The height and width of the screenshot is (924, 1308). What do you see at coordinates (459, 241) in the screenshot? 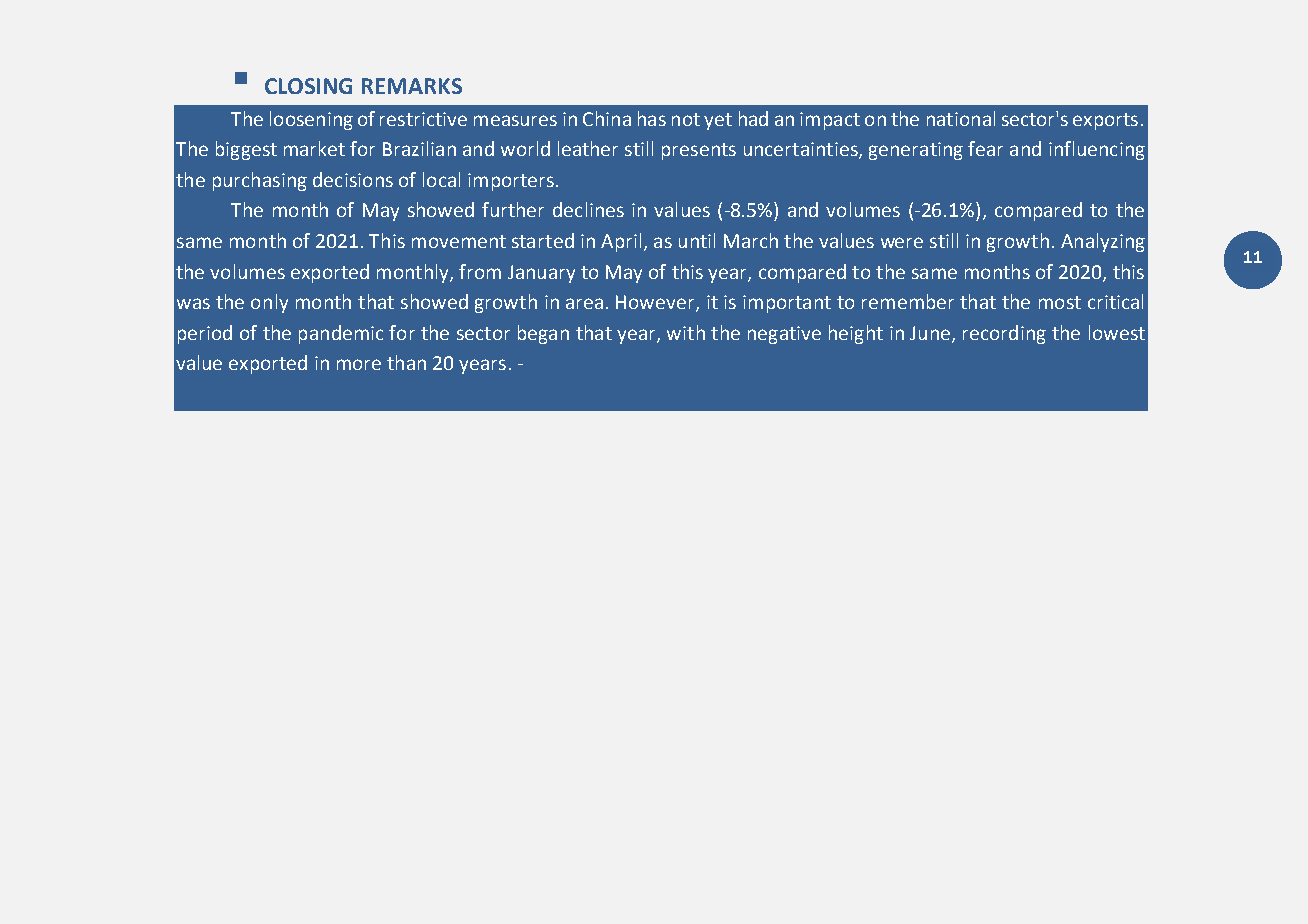
I see `movement` at bounding box center [459, 241].
